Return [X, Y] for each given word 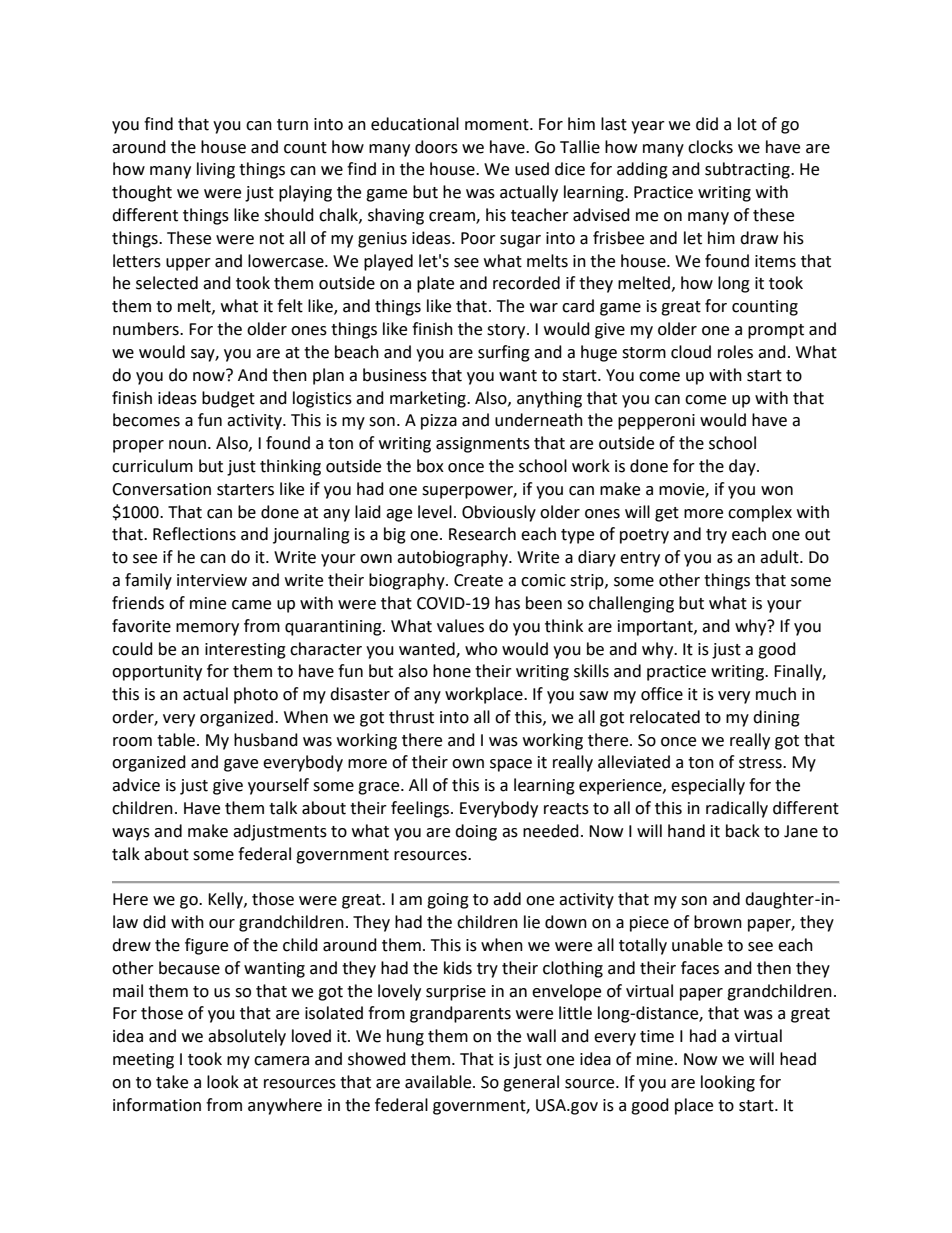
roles [735, 352]
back [743, 831]
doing [476, 832]
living [216, 170]
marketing [429, 399]
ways [131, 834]
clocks [710, 147]
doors [436, 147]
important [656, 628]
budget [228, 399]
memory [207, 629]
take [172, 1082]
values [460, 626]
